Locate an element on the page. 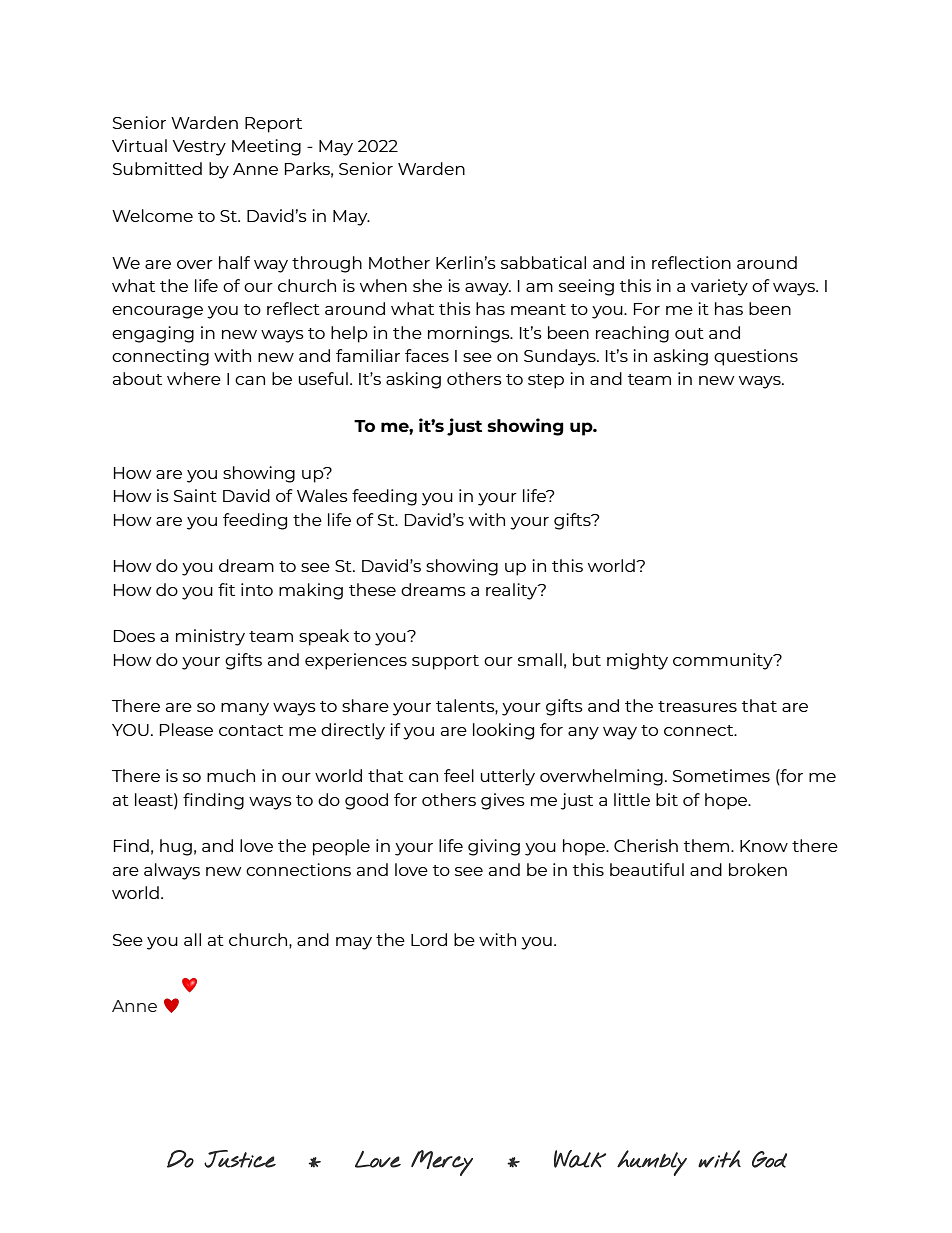 The height and width of the image is (1233, 952). faces is located at coordinates (427, 355).
